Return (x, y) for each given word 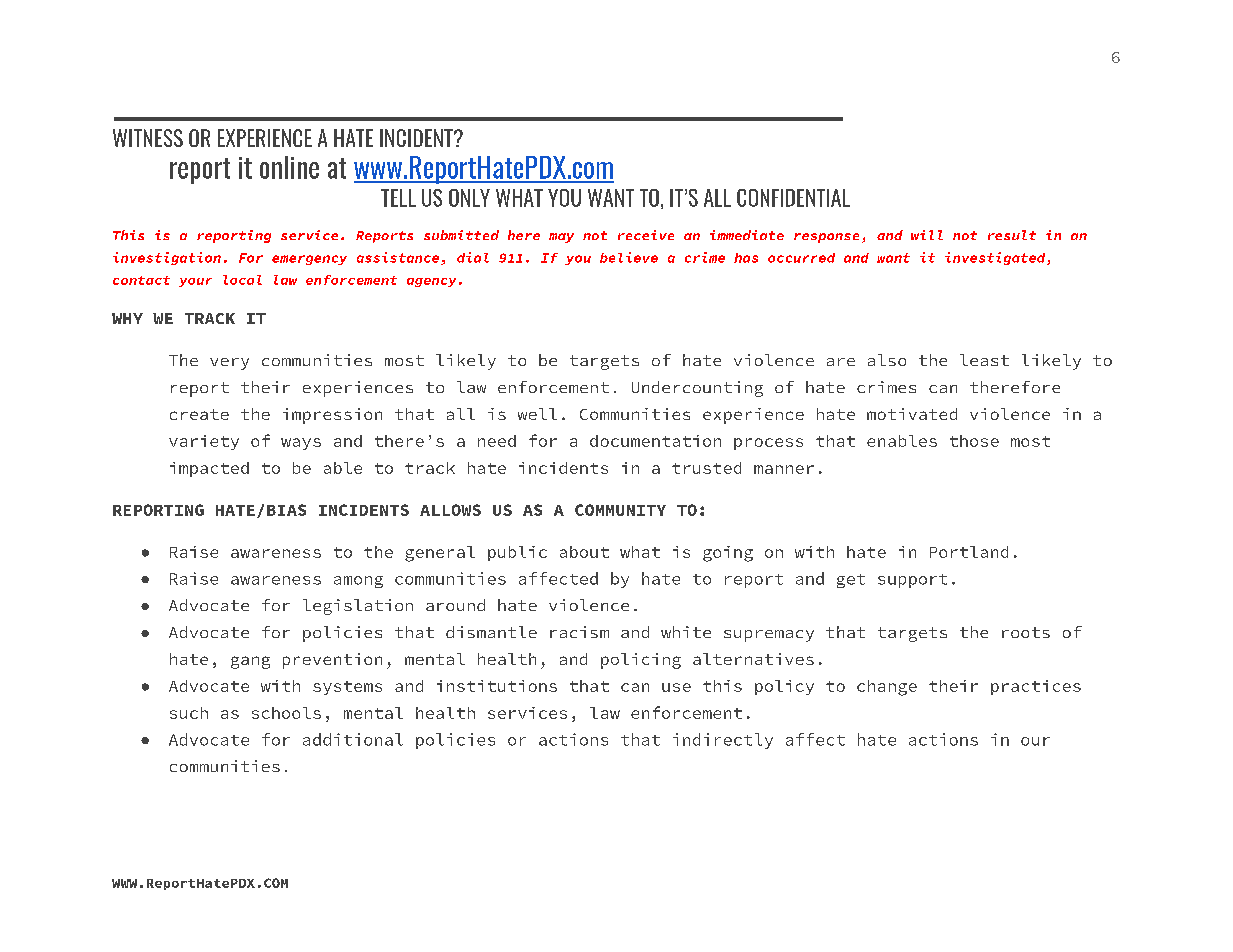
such (189, 713)
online (289, 167)
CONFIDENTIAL (793, 198)
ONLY (469, 198)
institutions (497, 686)
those (974, 441)
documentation (655, 441)
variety (204, 442)
